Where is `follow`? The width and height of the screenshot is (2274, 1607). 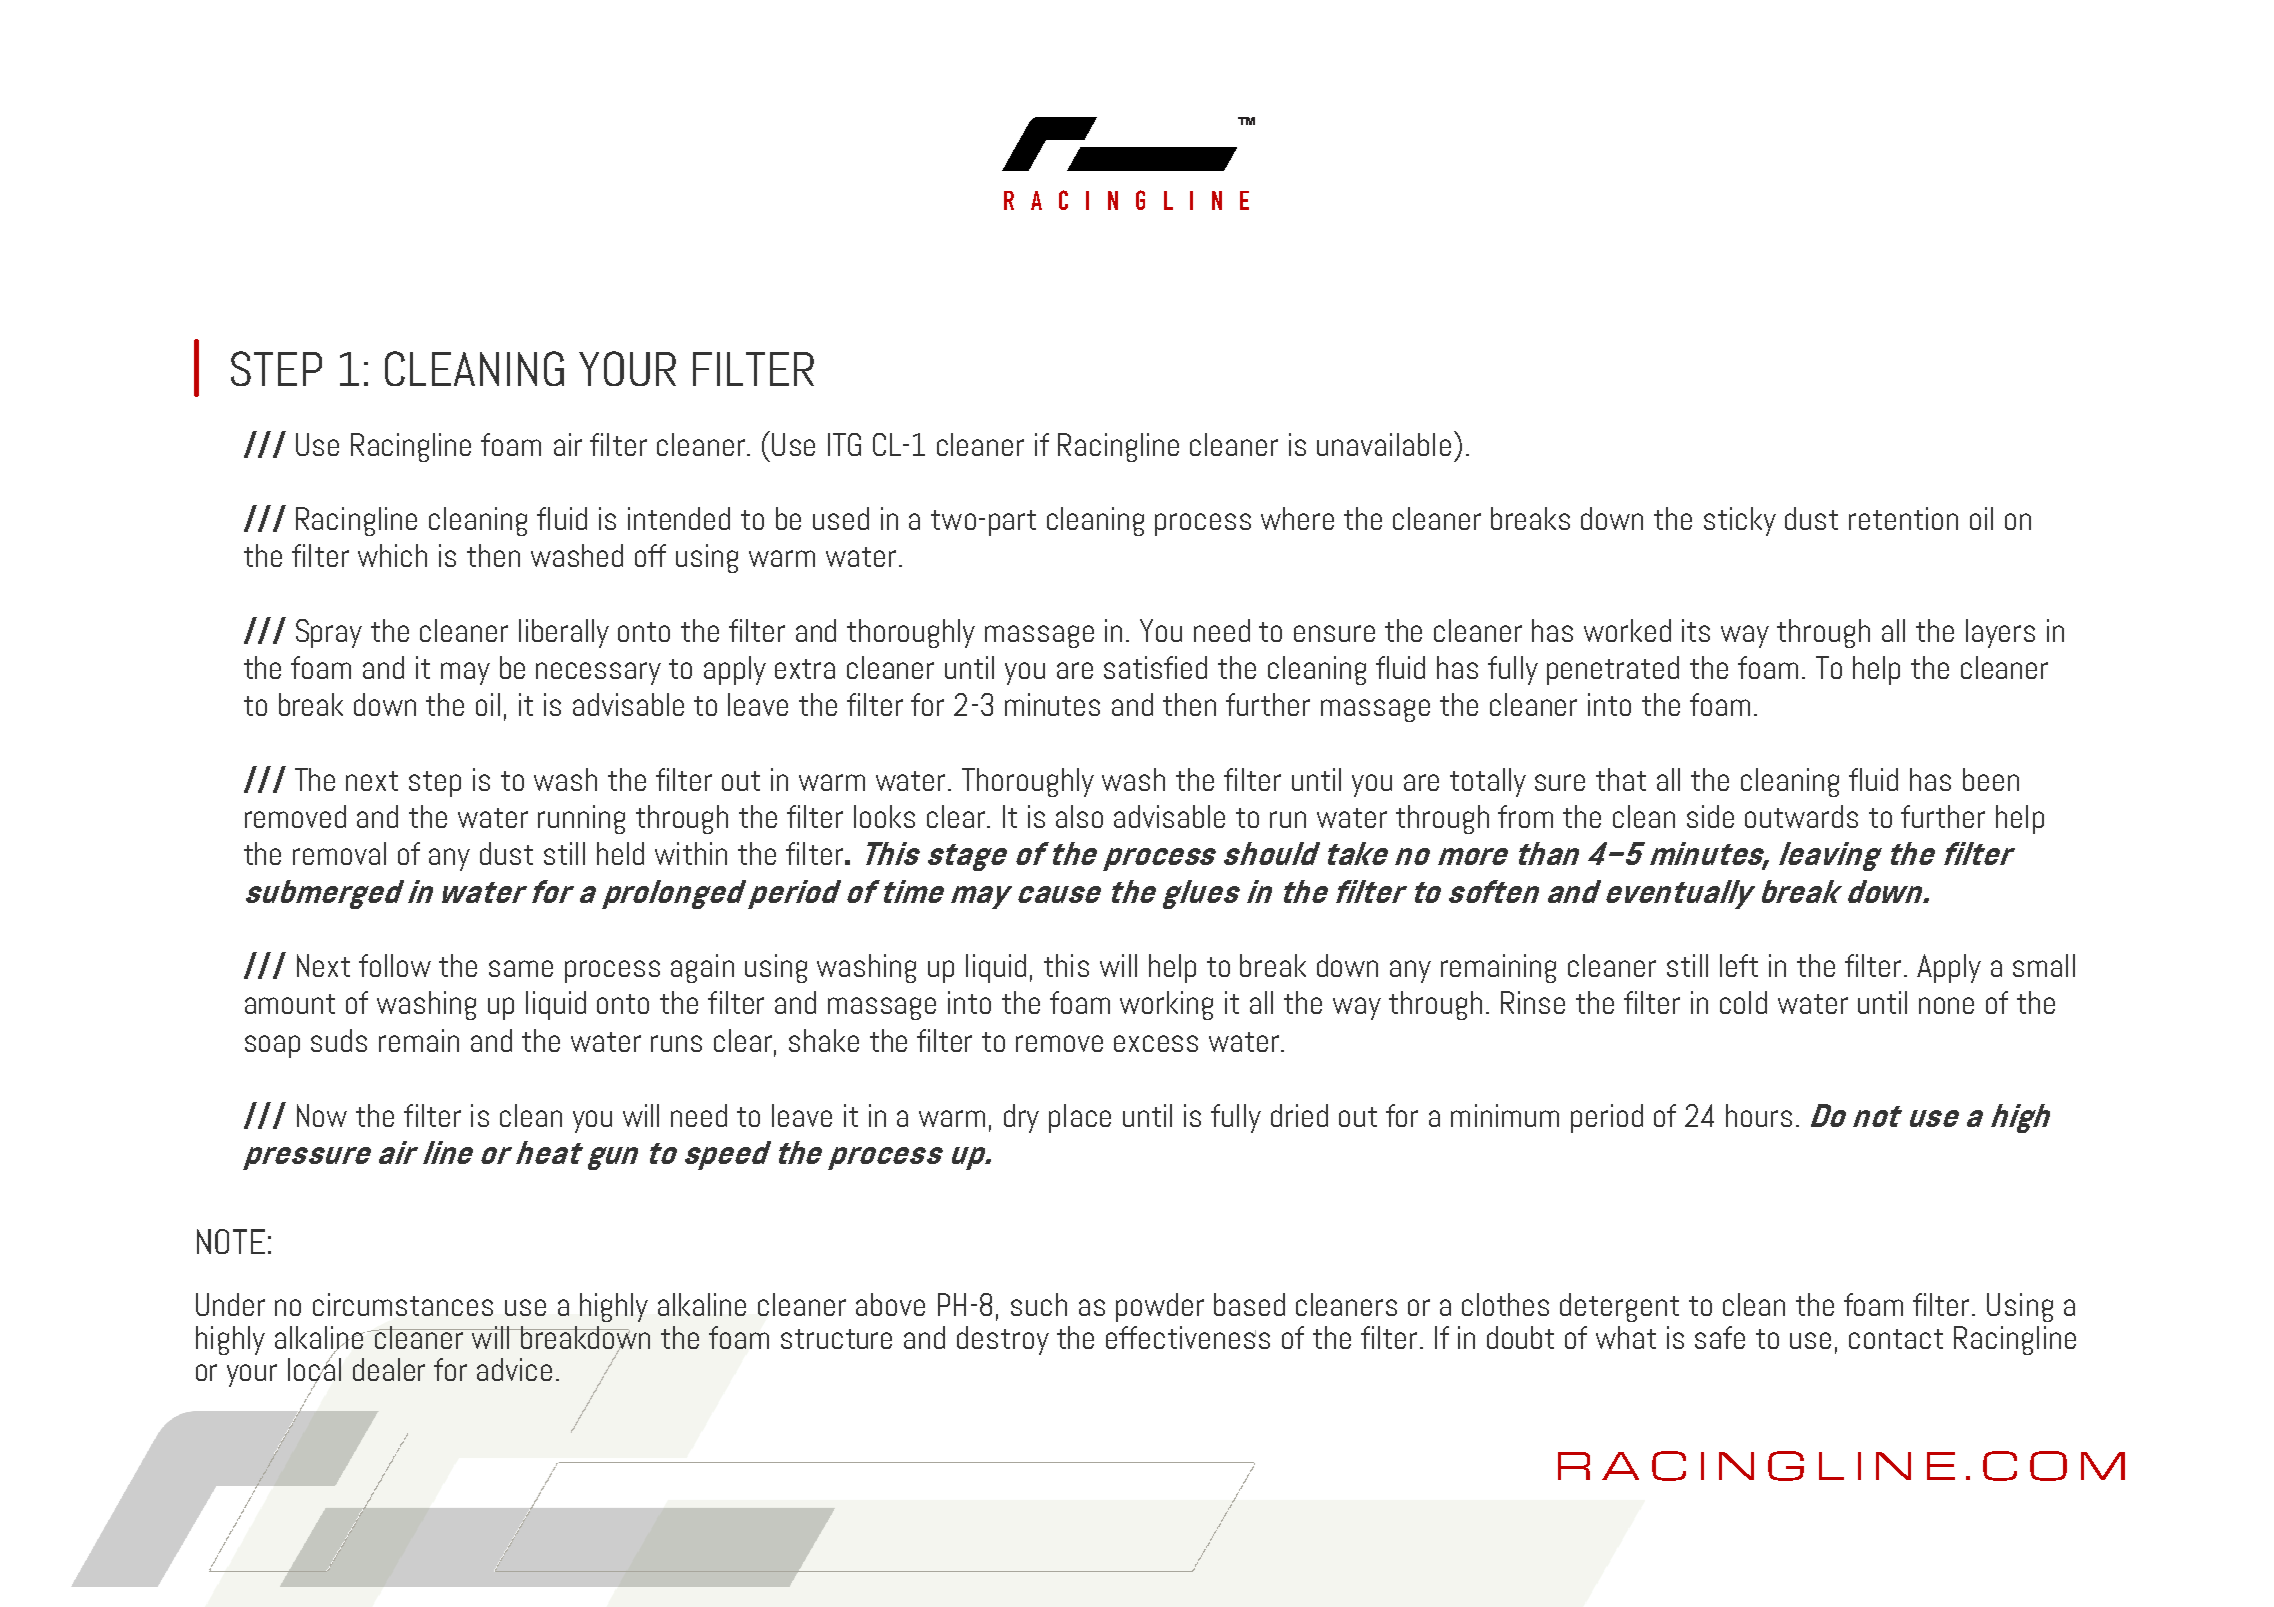
follow is located at coordinates (395, 965).
